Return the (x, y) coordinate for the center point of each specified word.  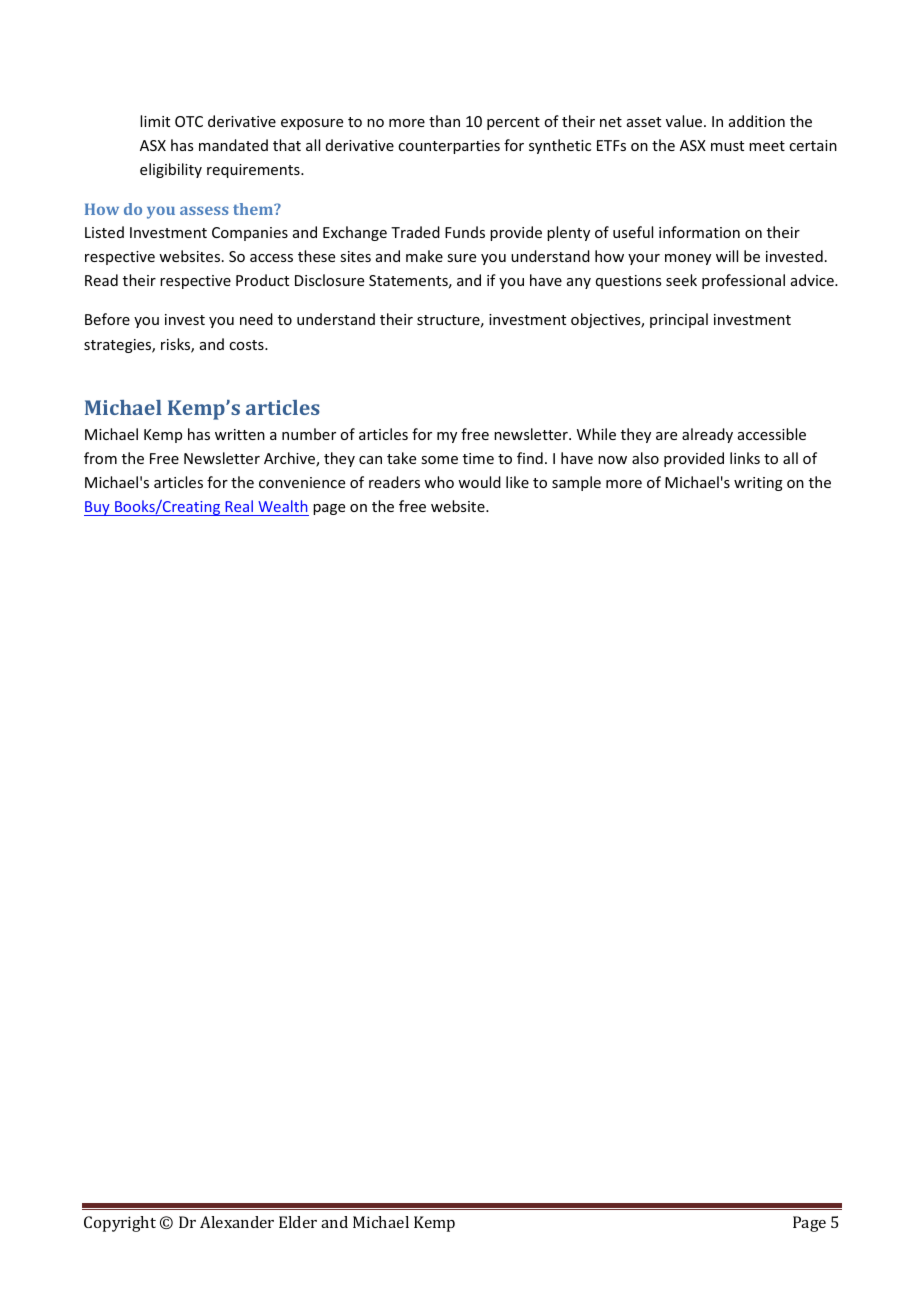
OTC (189, 121)
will (727, 256)
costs (247, 345)
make (424, 256)
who (439, 482)
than (444, 121)
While (596, 434)
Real (239, 506)
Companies (250, 234)
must (727, 146)
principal (679, 320)
